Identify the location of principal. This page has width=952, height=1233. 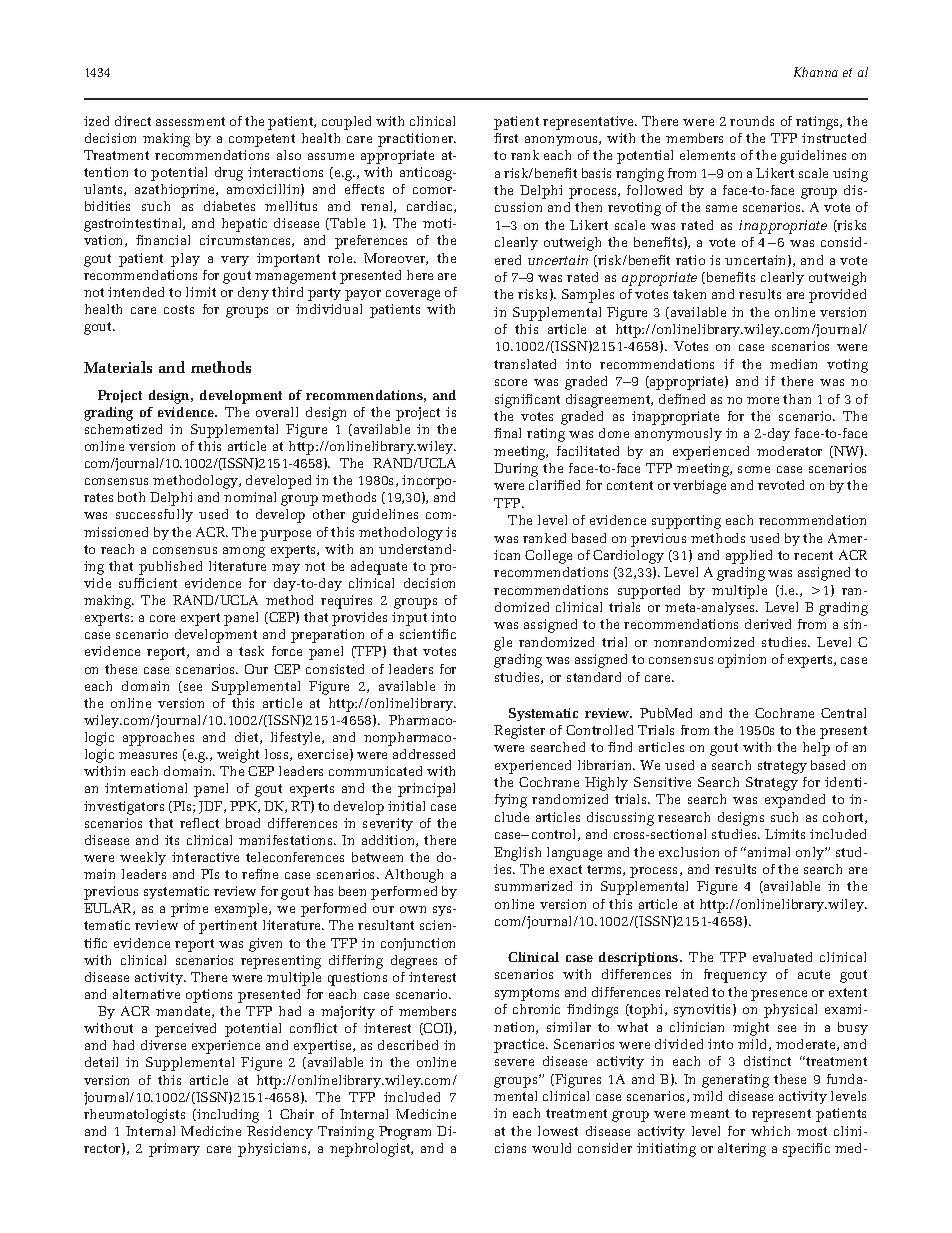
(426, 790).
